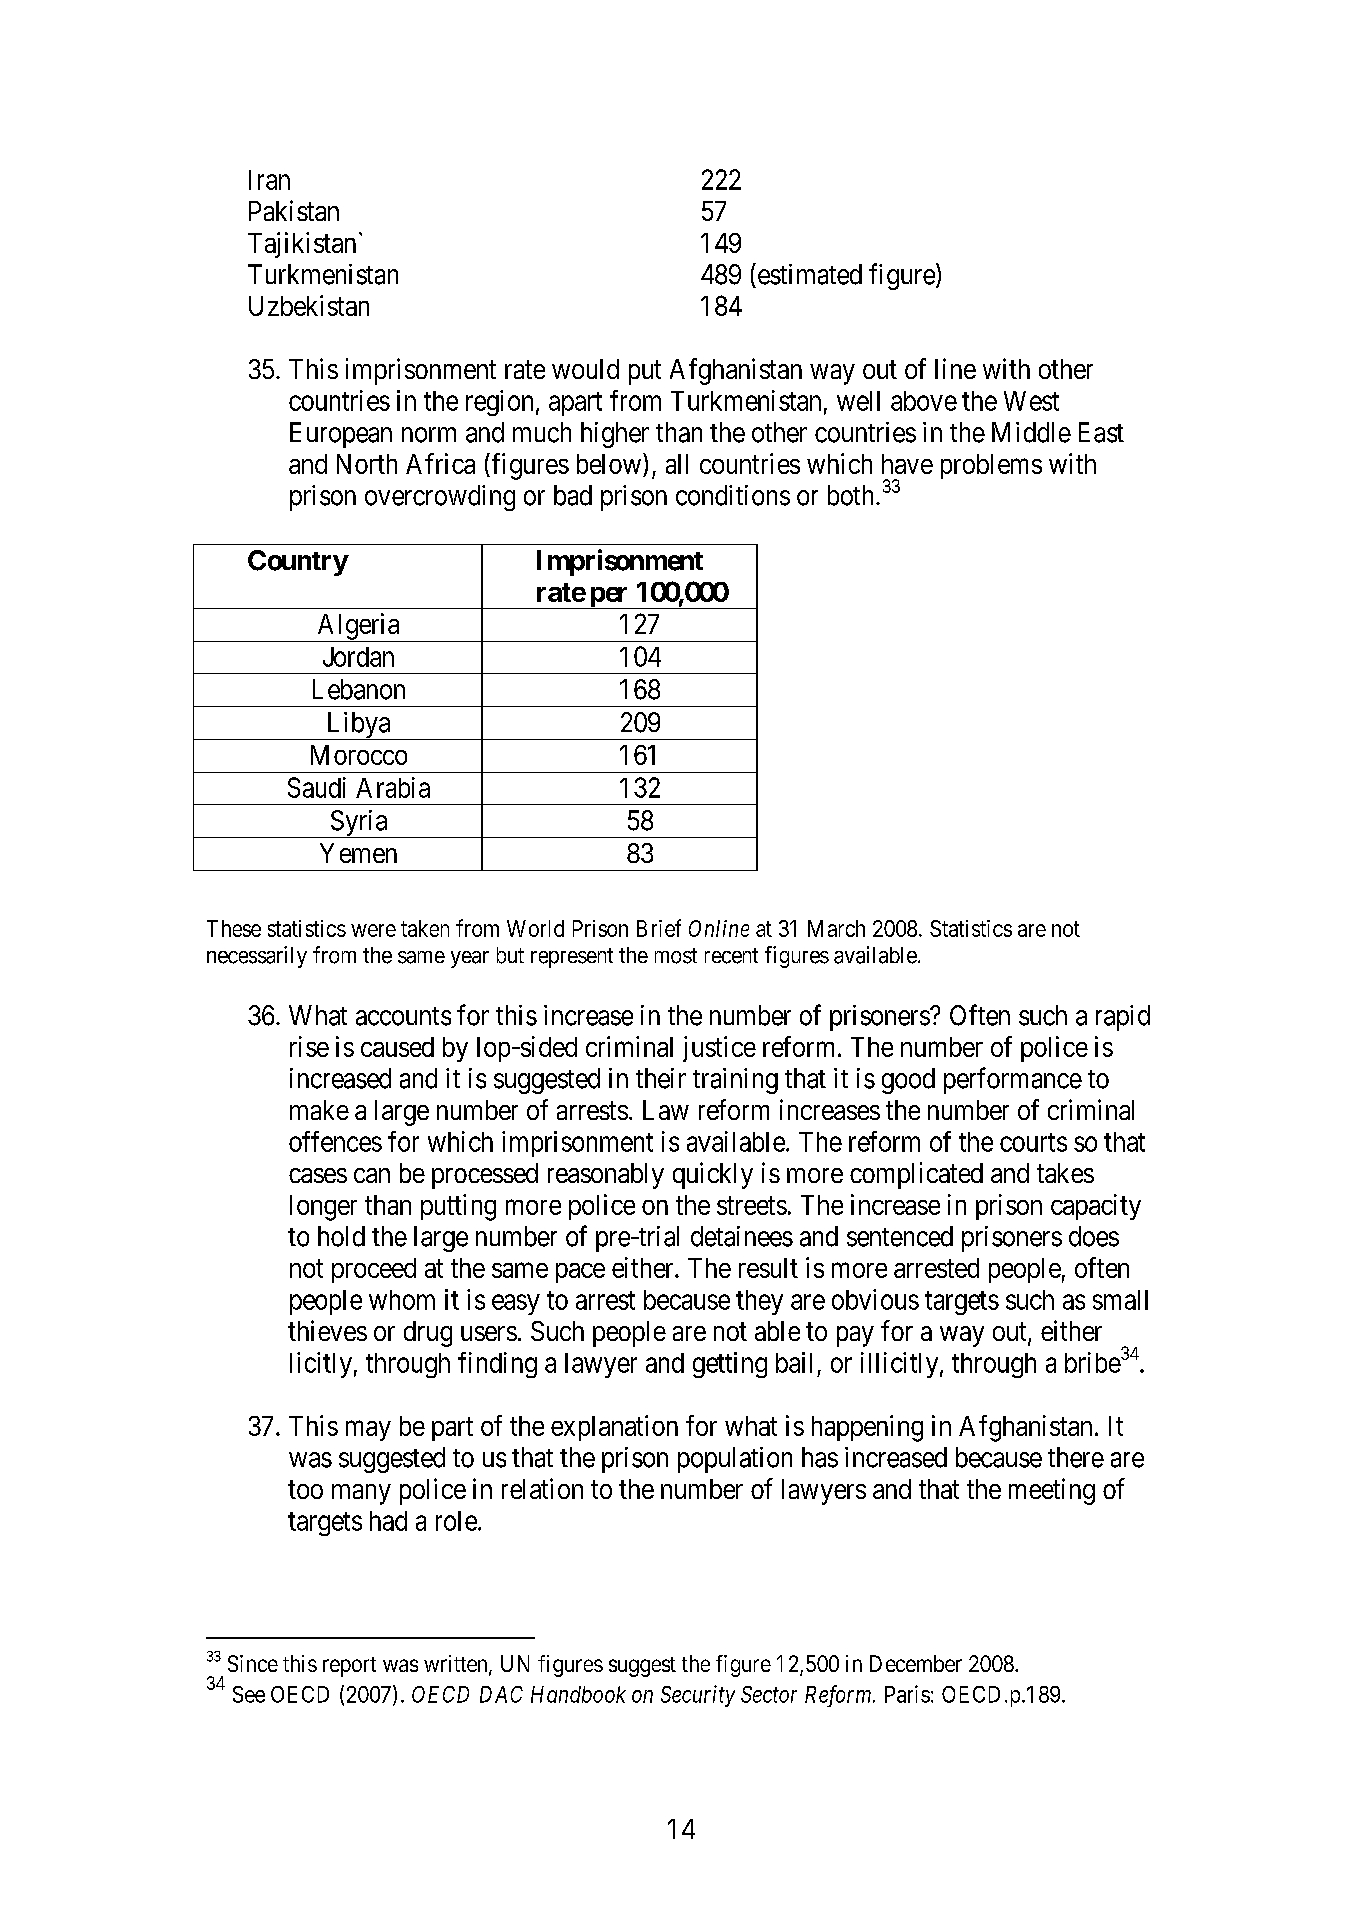  Describe the element at coordinates (573, 495) in the screenshot. I see `bad` at that location.
